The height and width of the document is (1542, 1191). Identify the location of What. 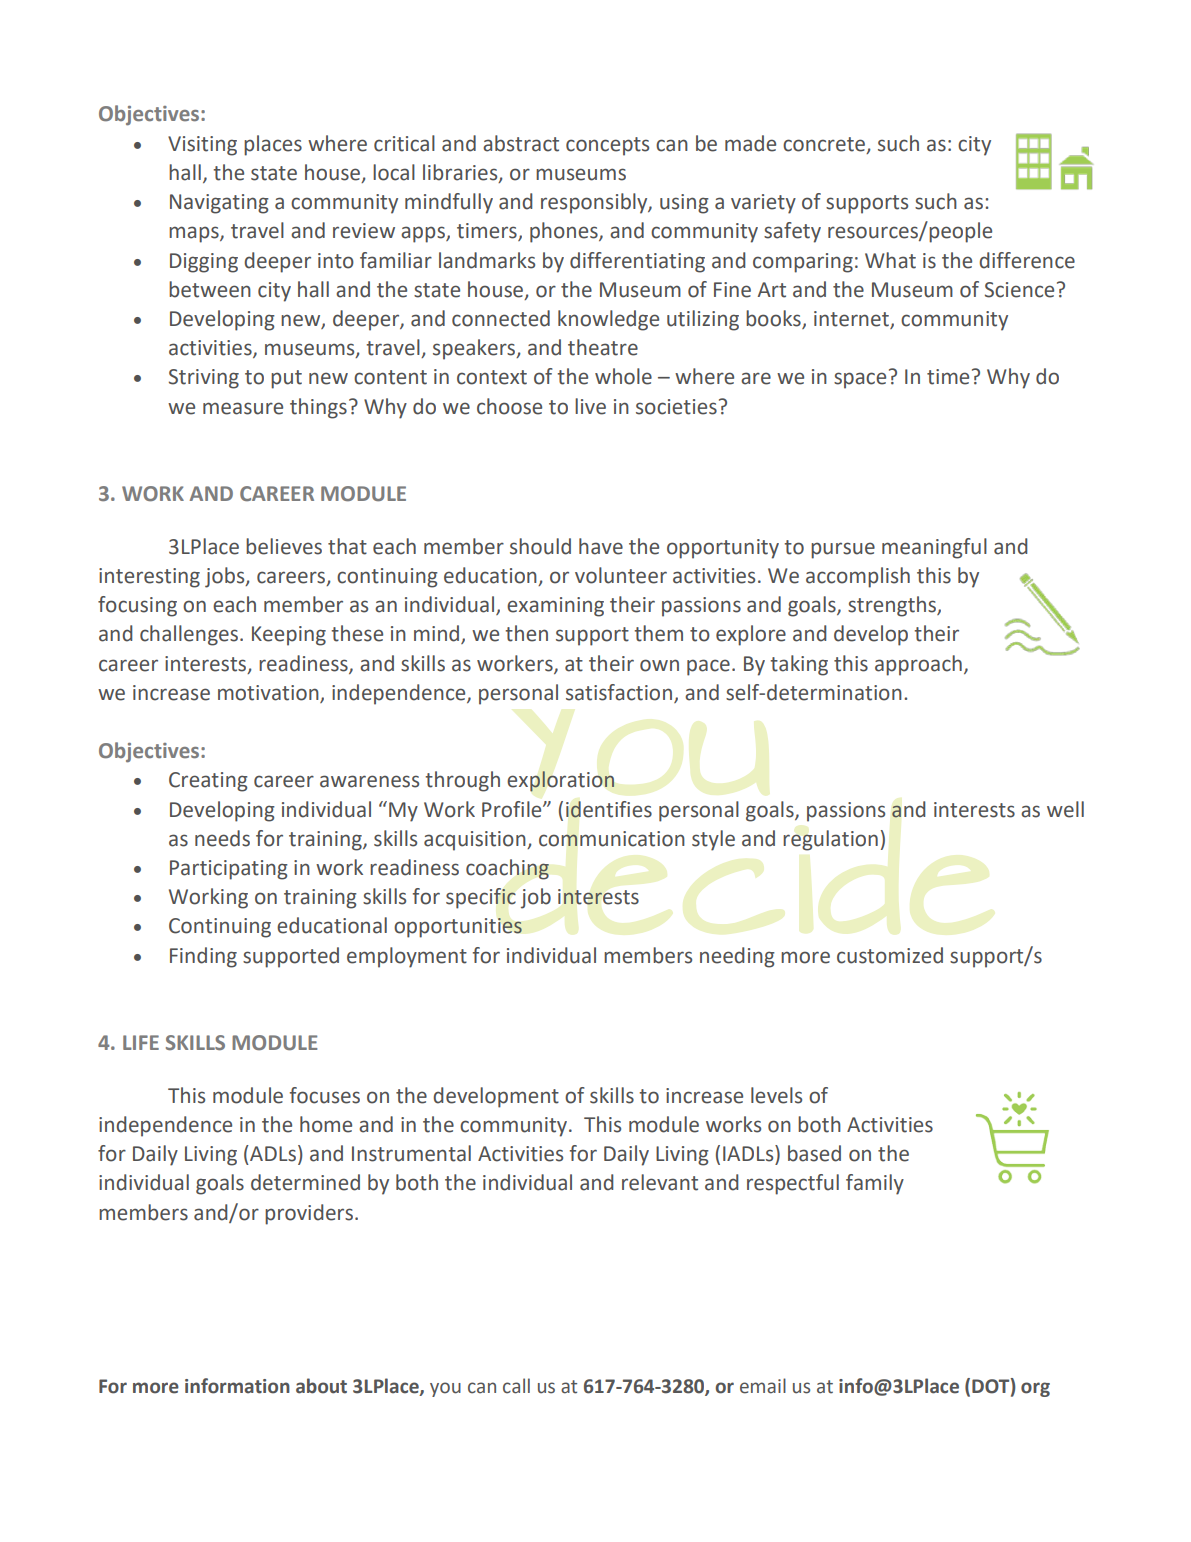
(890, 260).
